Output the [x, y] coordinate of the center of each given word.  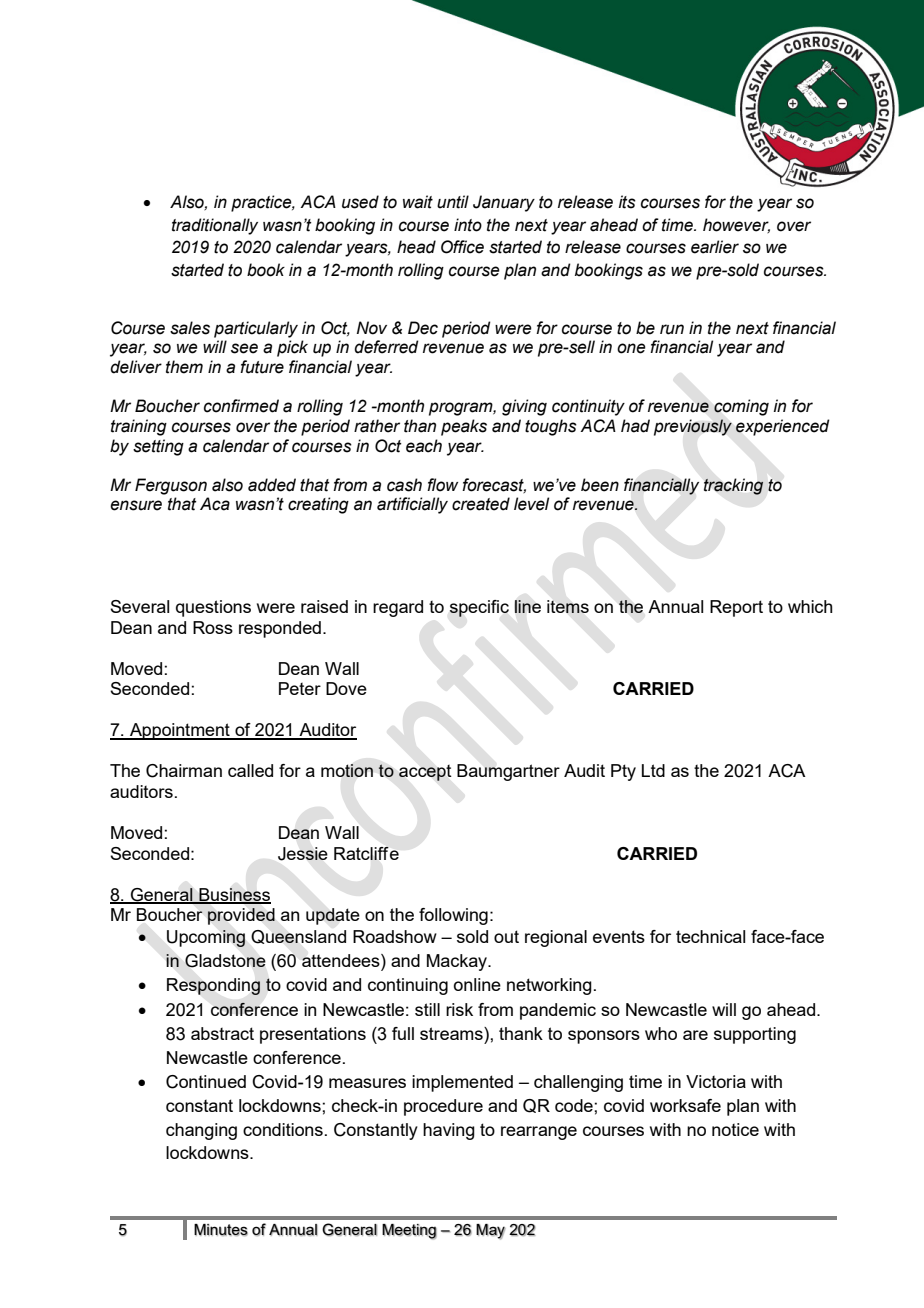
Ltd [653, 770]
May [491, 1232]
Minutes [221, 1230]
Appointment [180, 731]
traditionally [215, 226]
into [468, 225]
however [736, 225]
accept [425, 773]
